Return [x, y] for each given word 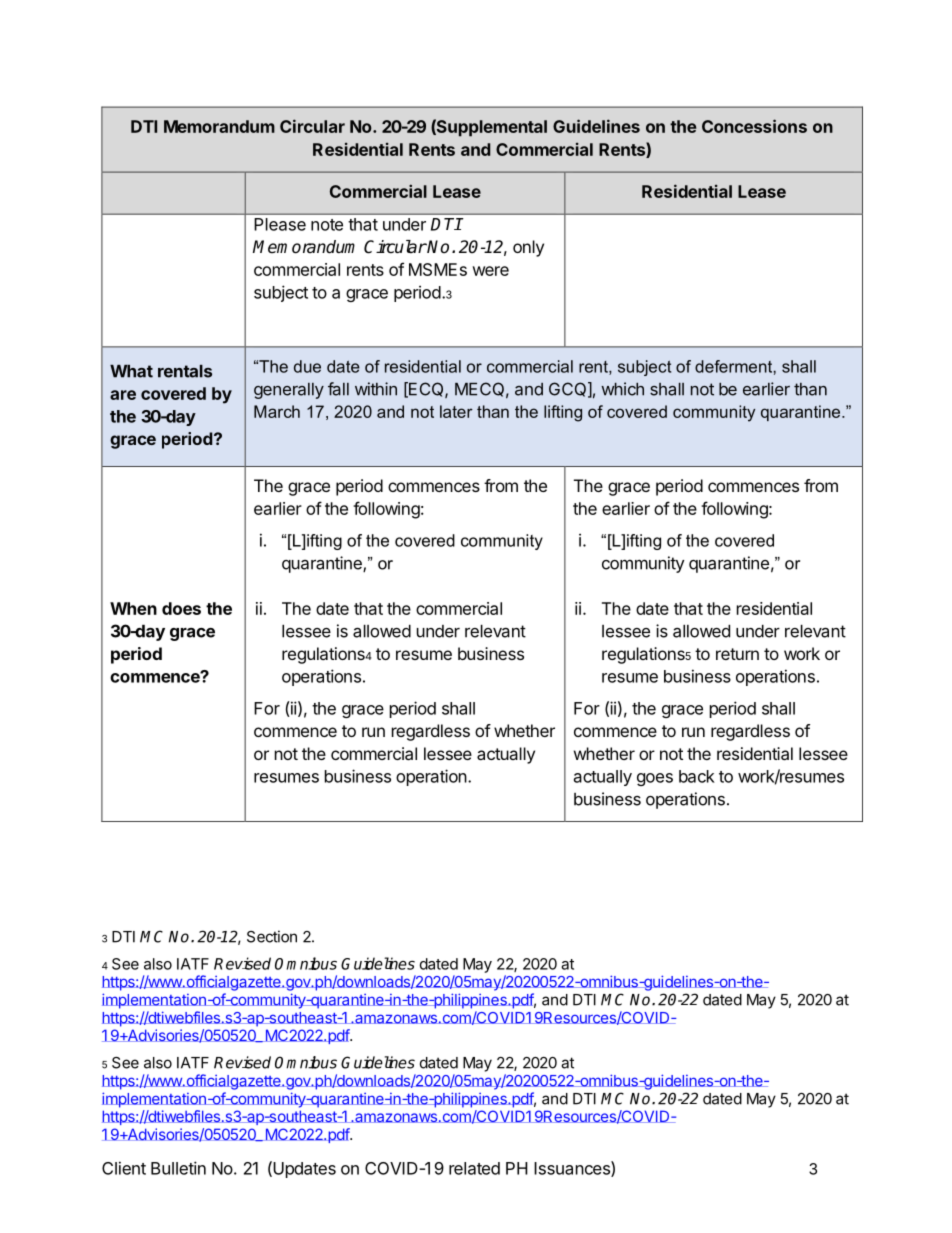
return [737, 654]
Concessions [754, 126]
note [327, 225]
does [181, 608]
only [528, 248]
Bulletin [178, 1168]
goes [655, 779]
